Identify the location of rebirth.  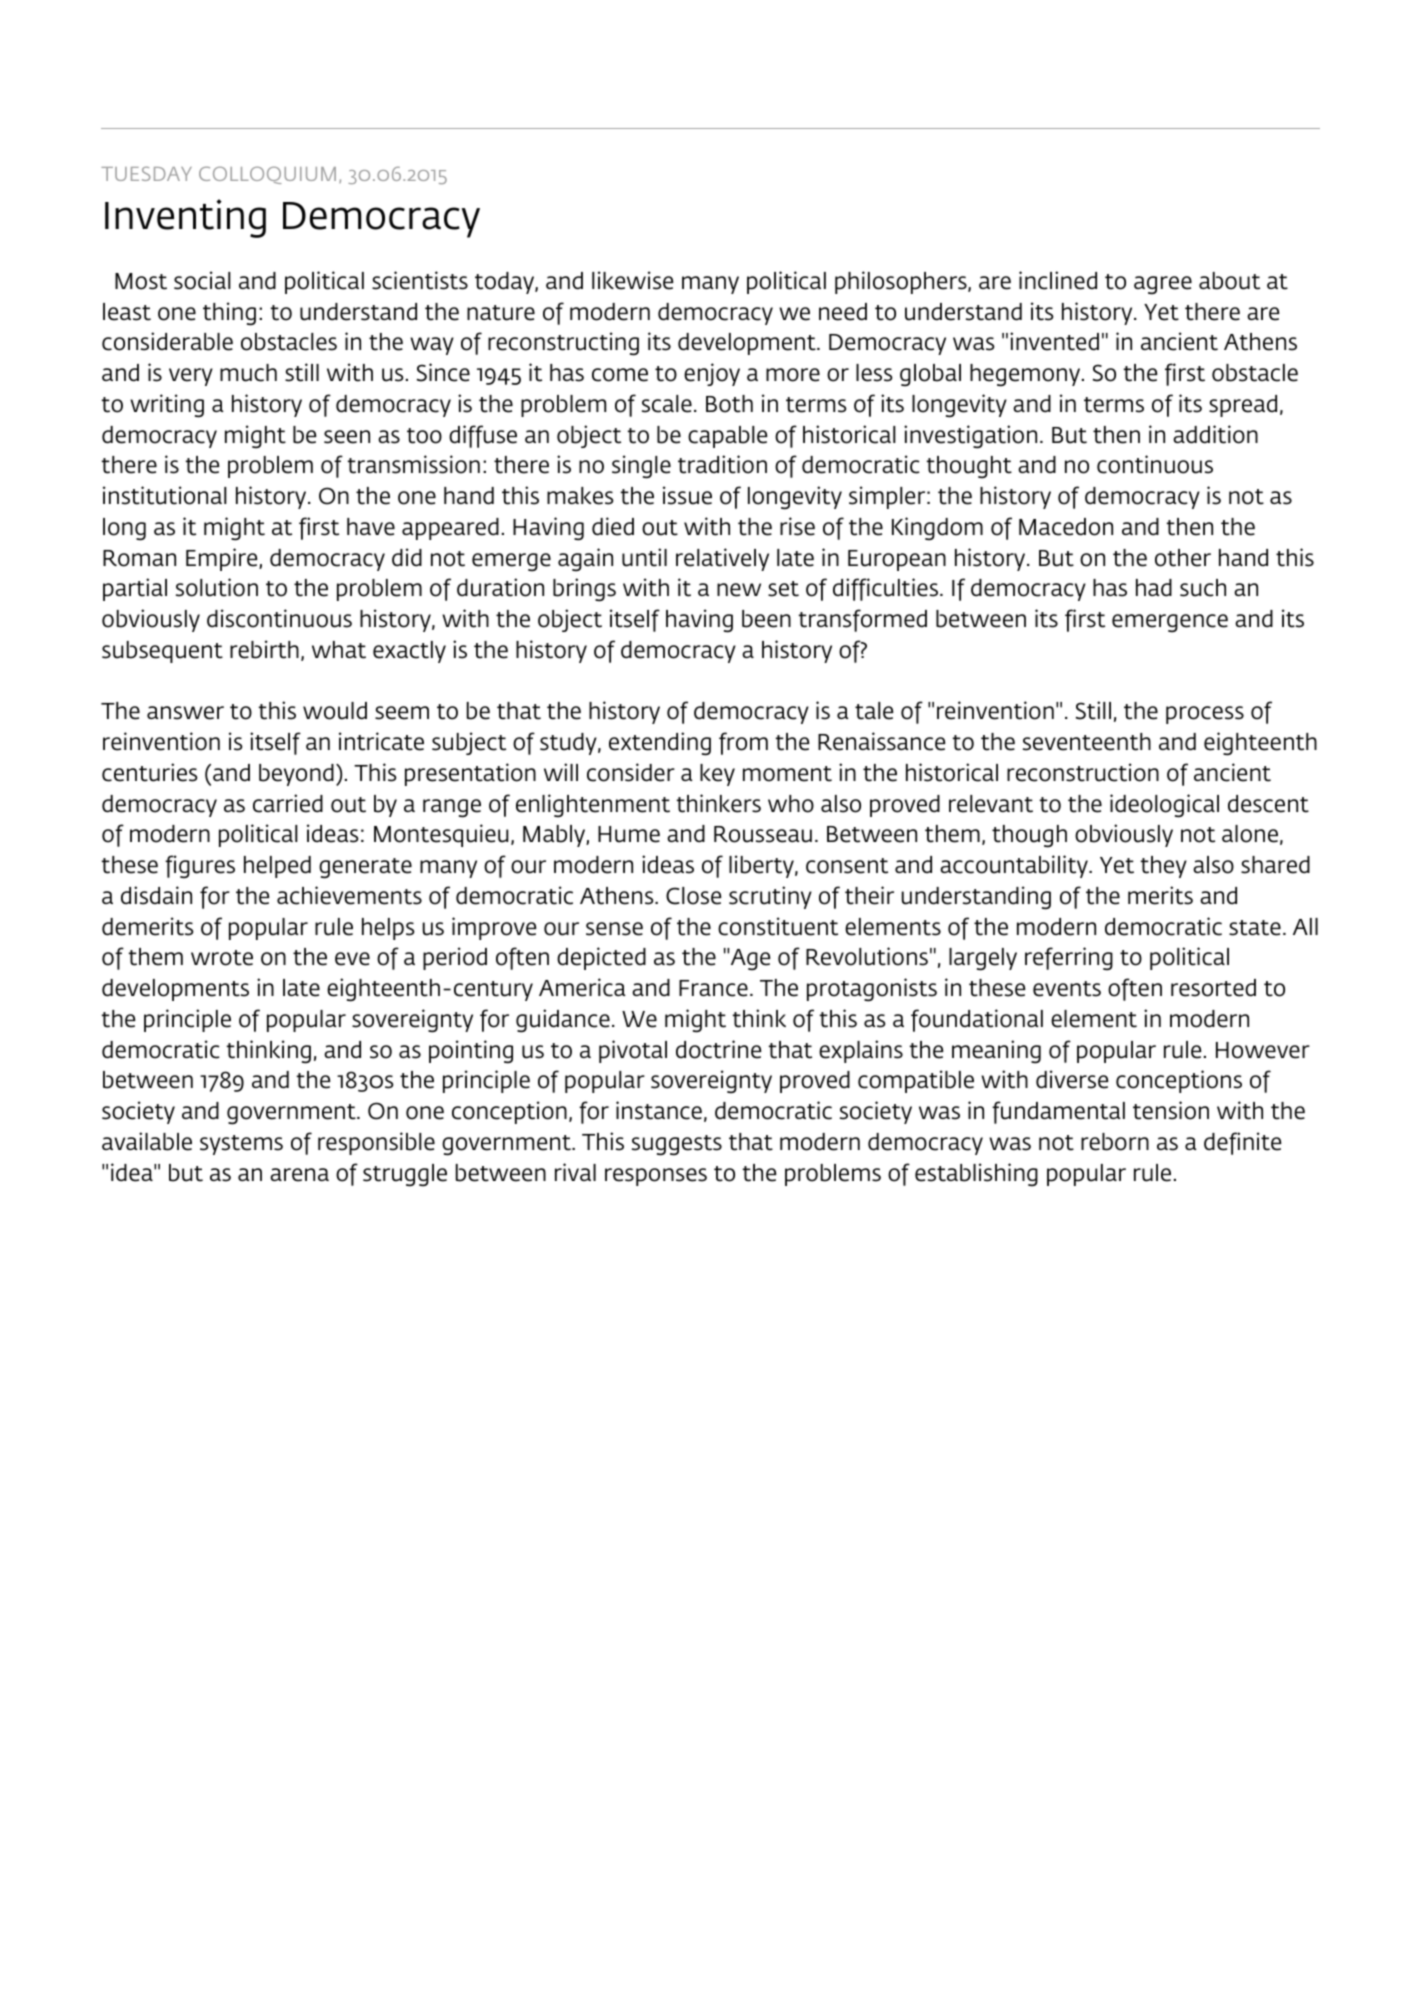
(264, 649).
